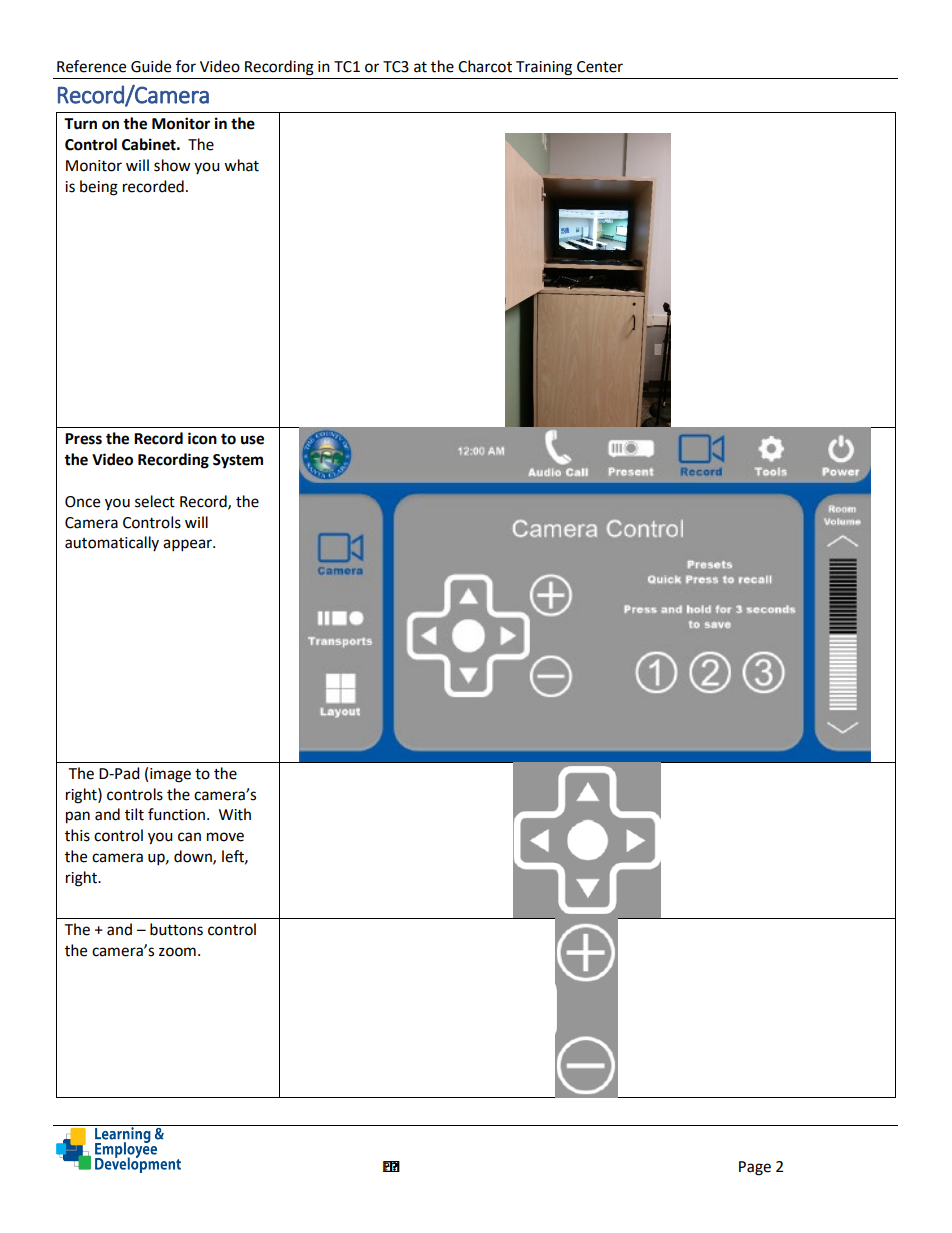  Describe the element at coordinates (235, 814) in the page. I see `With` at that location.
